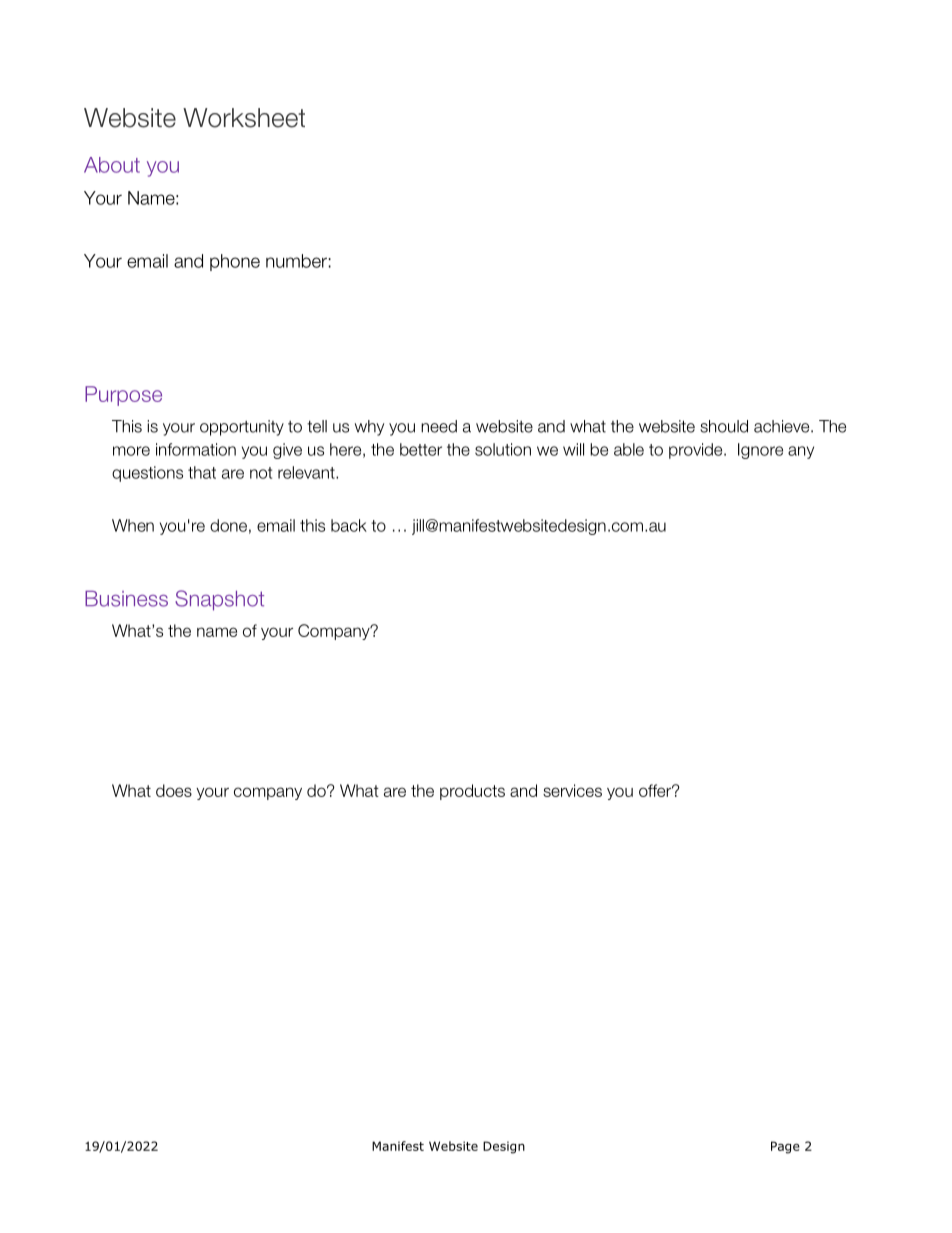 The image size is (952, 1233). What do you see at coordinates (126, 599) in the document?
I see `Business` at bounding box center [126, 599].
